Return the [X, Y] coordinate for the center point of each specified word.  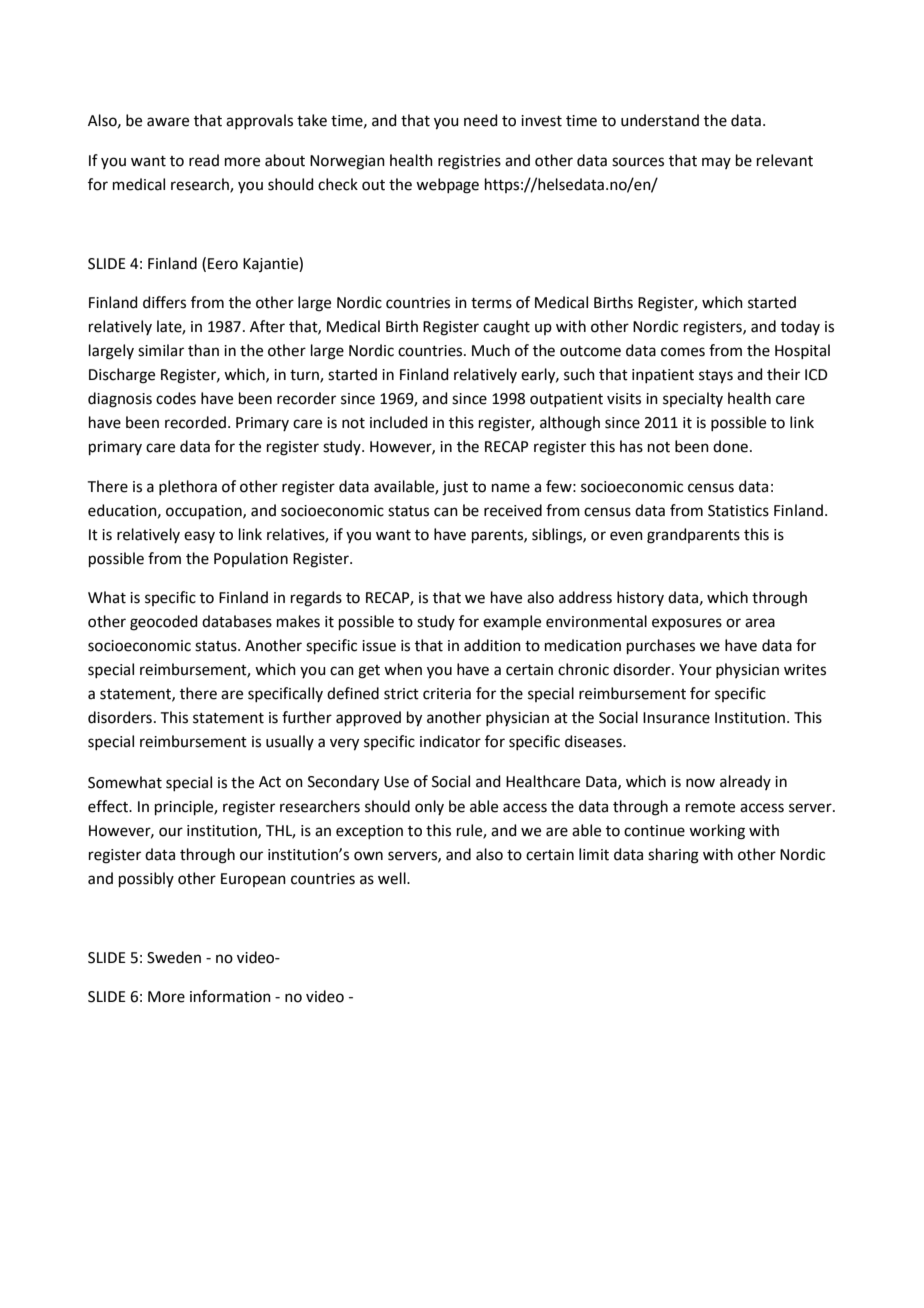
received [513, 510]
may [716, 163]
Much [491, 350]
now [700, 783]
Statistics [738, 511]
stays [716, 377]
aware [168, 122]
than [203, 350]
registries [469, 162]
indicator [450, 741]
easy [199, 537]
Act [270, 782]
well [393, 878]
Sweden [174, 957]
